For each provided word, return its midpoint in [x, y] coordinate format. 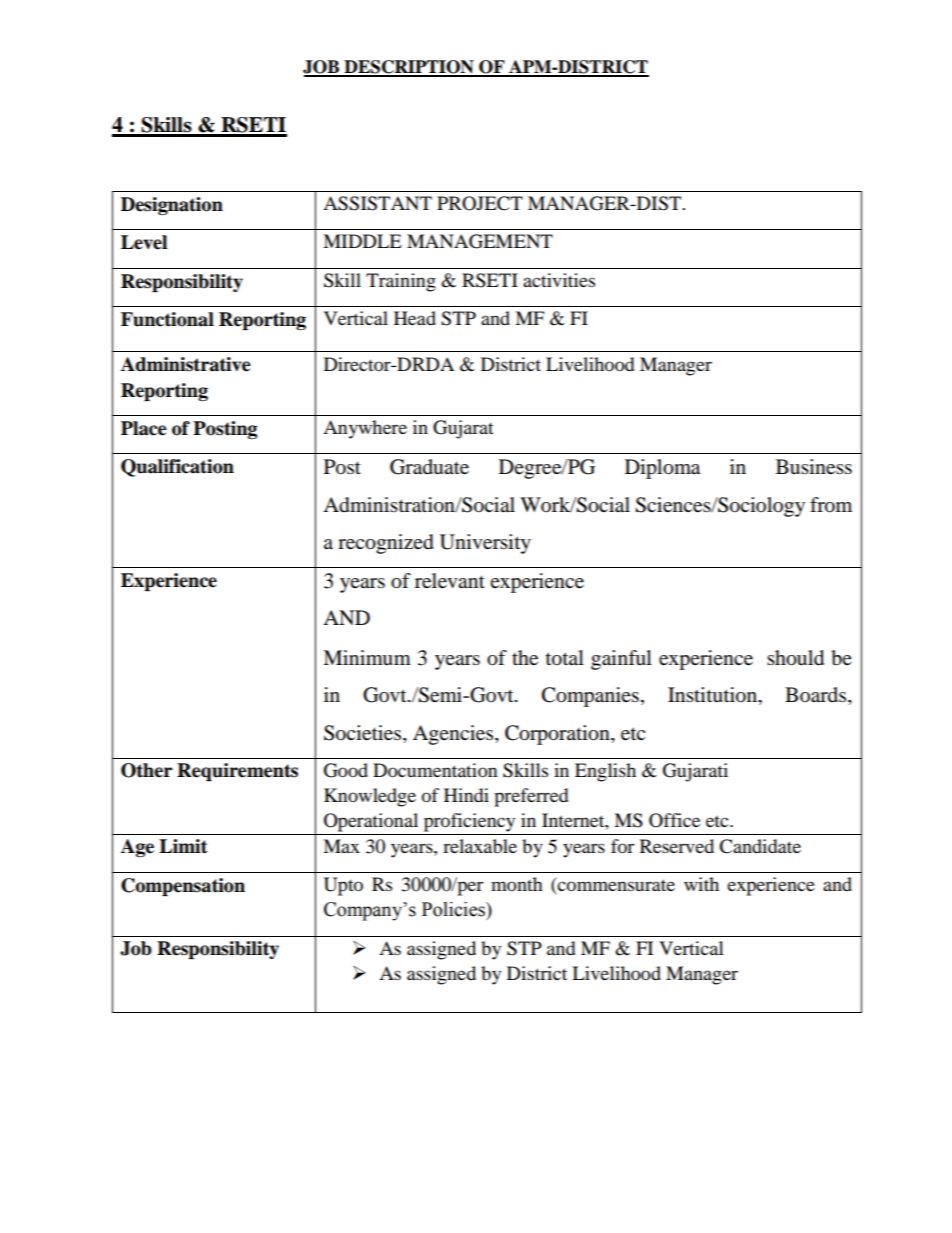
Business [814, 467]
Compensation [183, 887]
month [517, 884]
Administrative [186, 364]
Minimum [367, 658]
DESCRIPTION [409, 68]
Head [415, 318]
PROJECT [480, 203]
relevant [450, 581]
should [795, 658]
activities [559, 280]
